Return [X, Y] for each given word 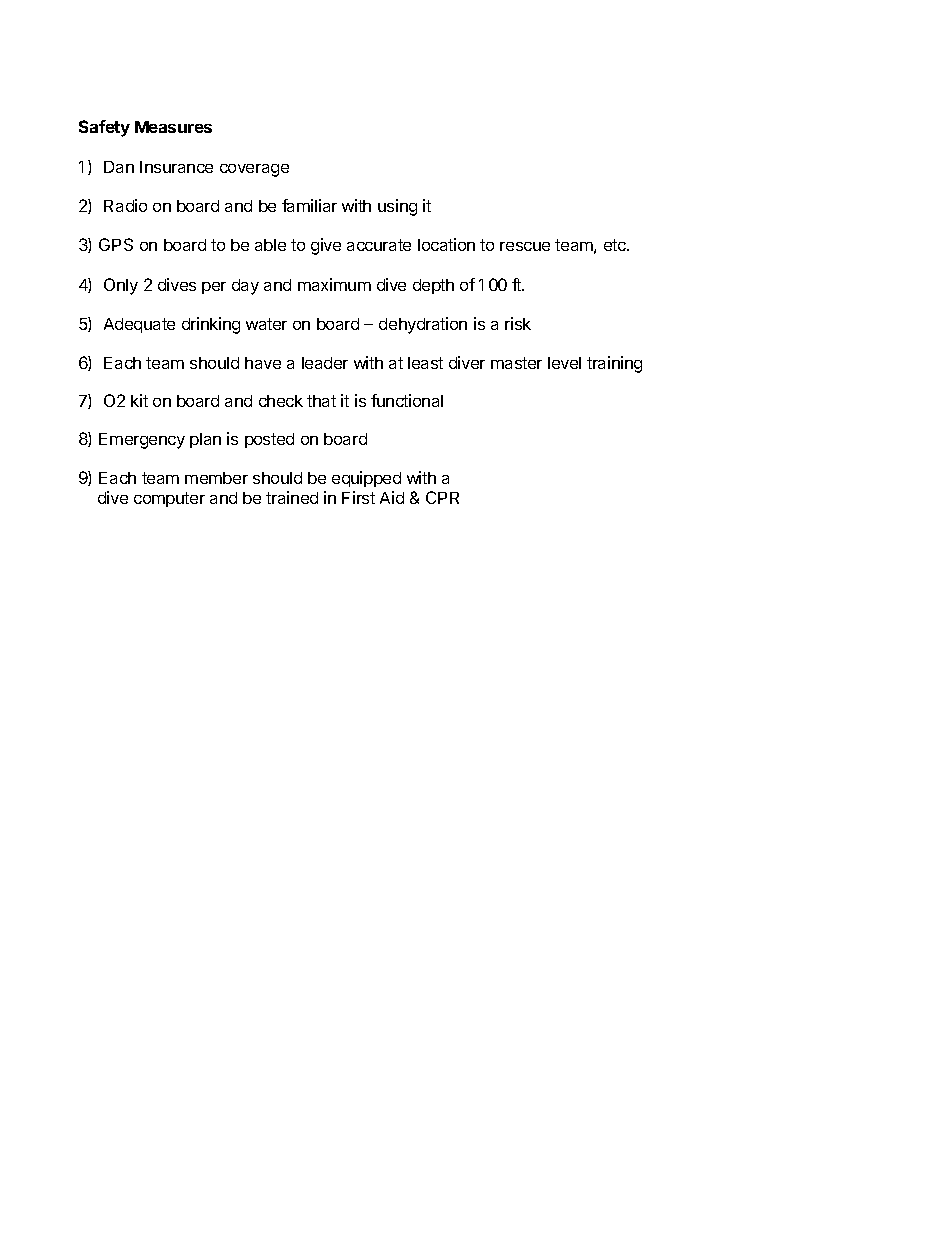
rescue [525, 246]
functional [407, 400]
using [397, 207]
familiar [309, 205]
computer [169, 499]
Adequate [139, 325]
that [321, 401]
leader [325, 363]
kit [139, 400]
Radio [125, 205]
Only [121, 286]
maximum [334, 284]
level [564, 363]
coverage [254, 170]
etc [616, 245]
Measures [173, 127]
